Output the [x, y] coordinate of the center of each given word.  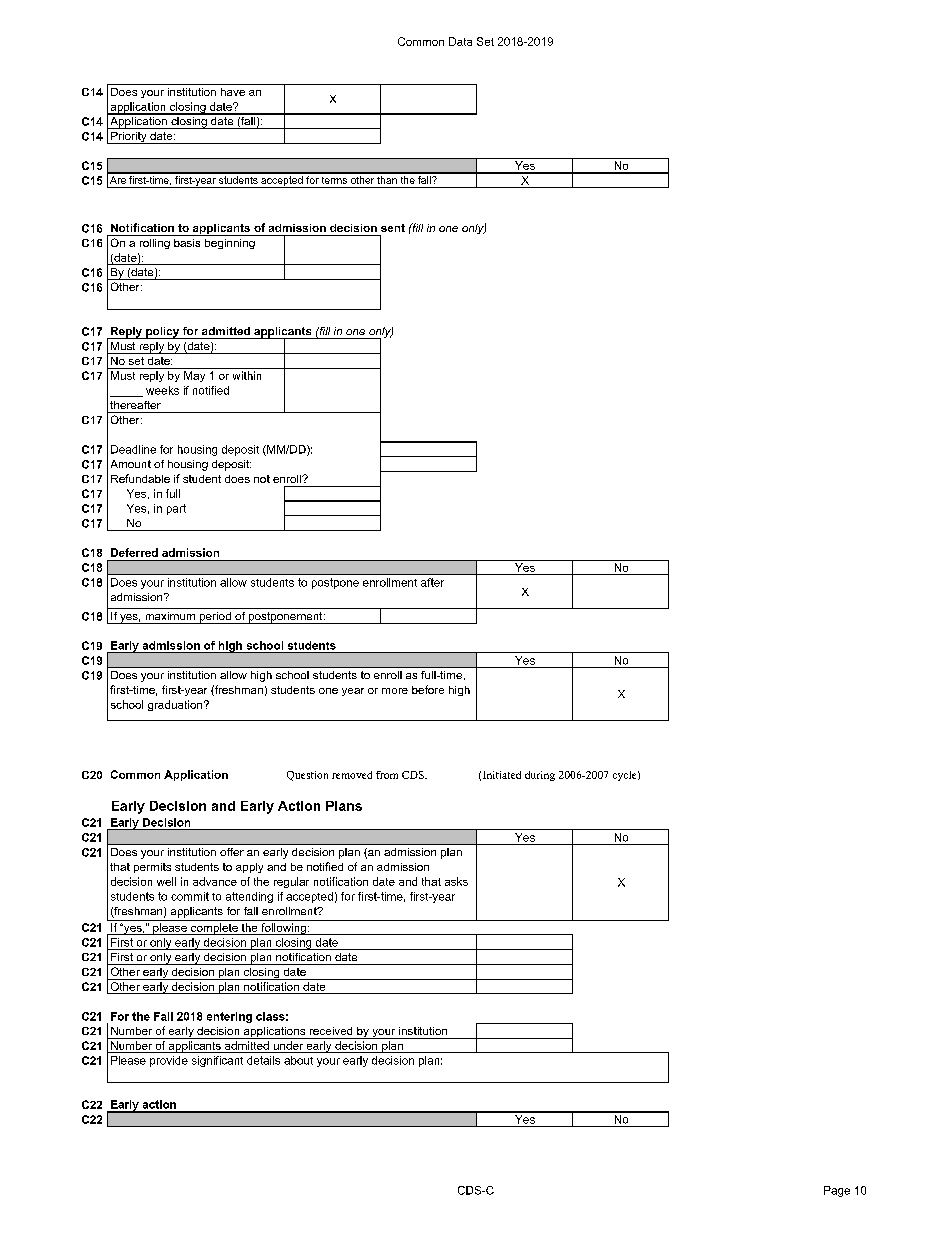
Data [460, 41]
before [428, 689]
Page [837, 1191]
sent [393, 228]
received [331, 1031]
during [540, 776]
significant [217, 1061]
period [215, 618]
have [233, 92]
